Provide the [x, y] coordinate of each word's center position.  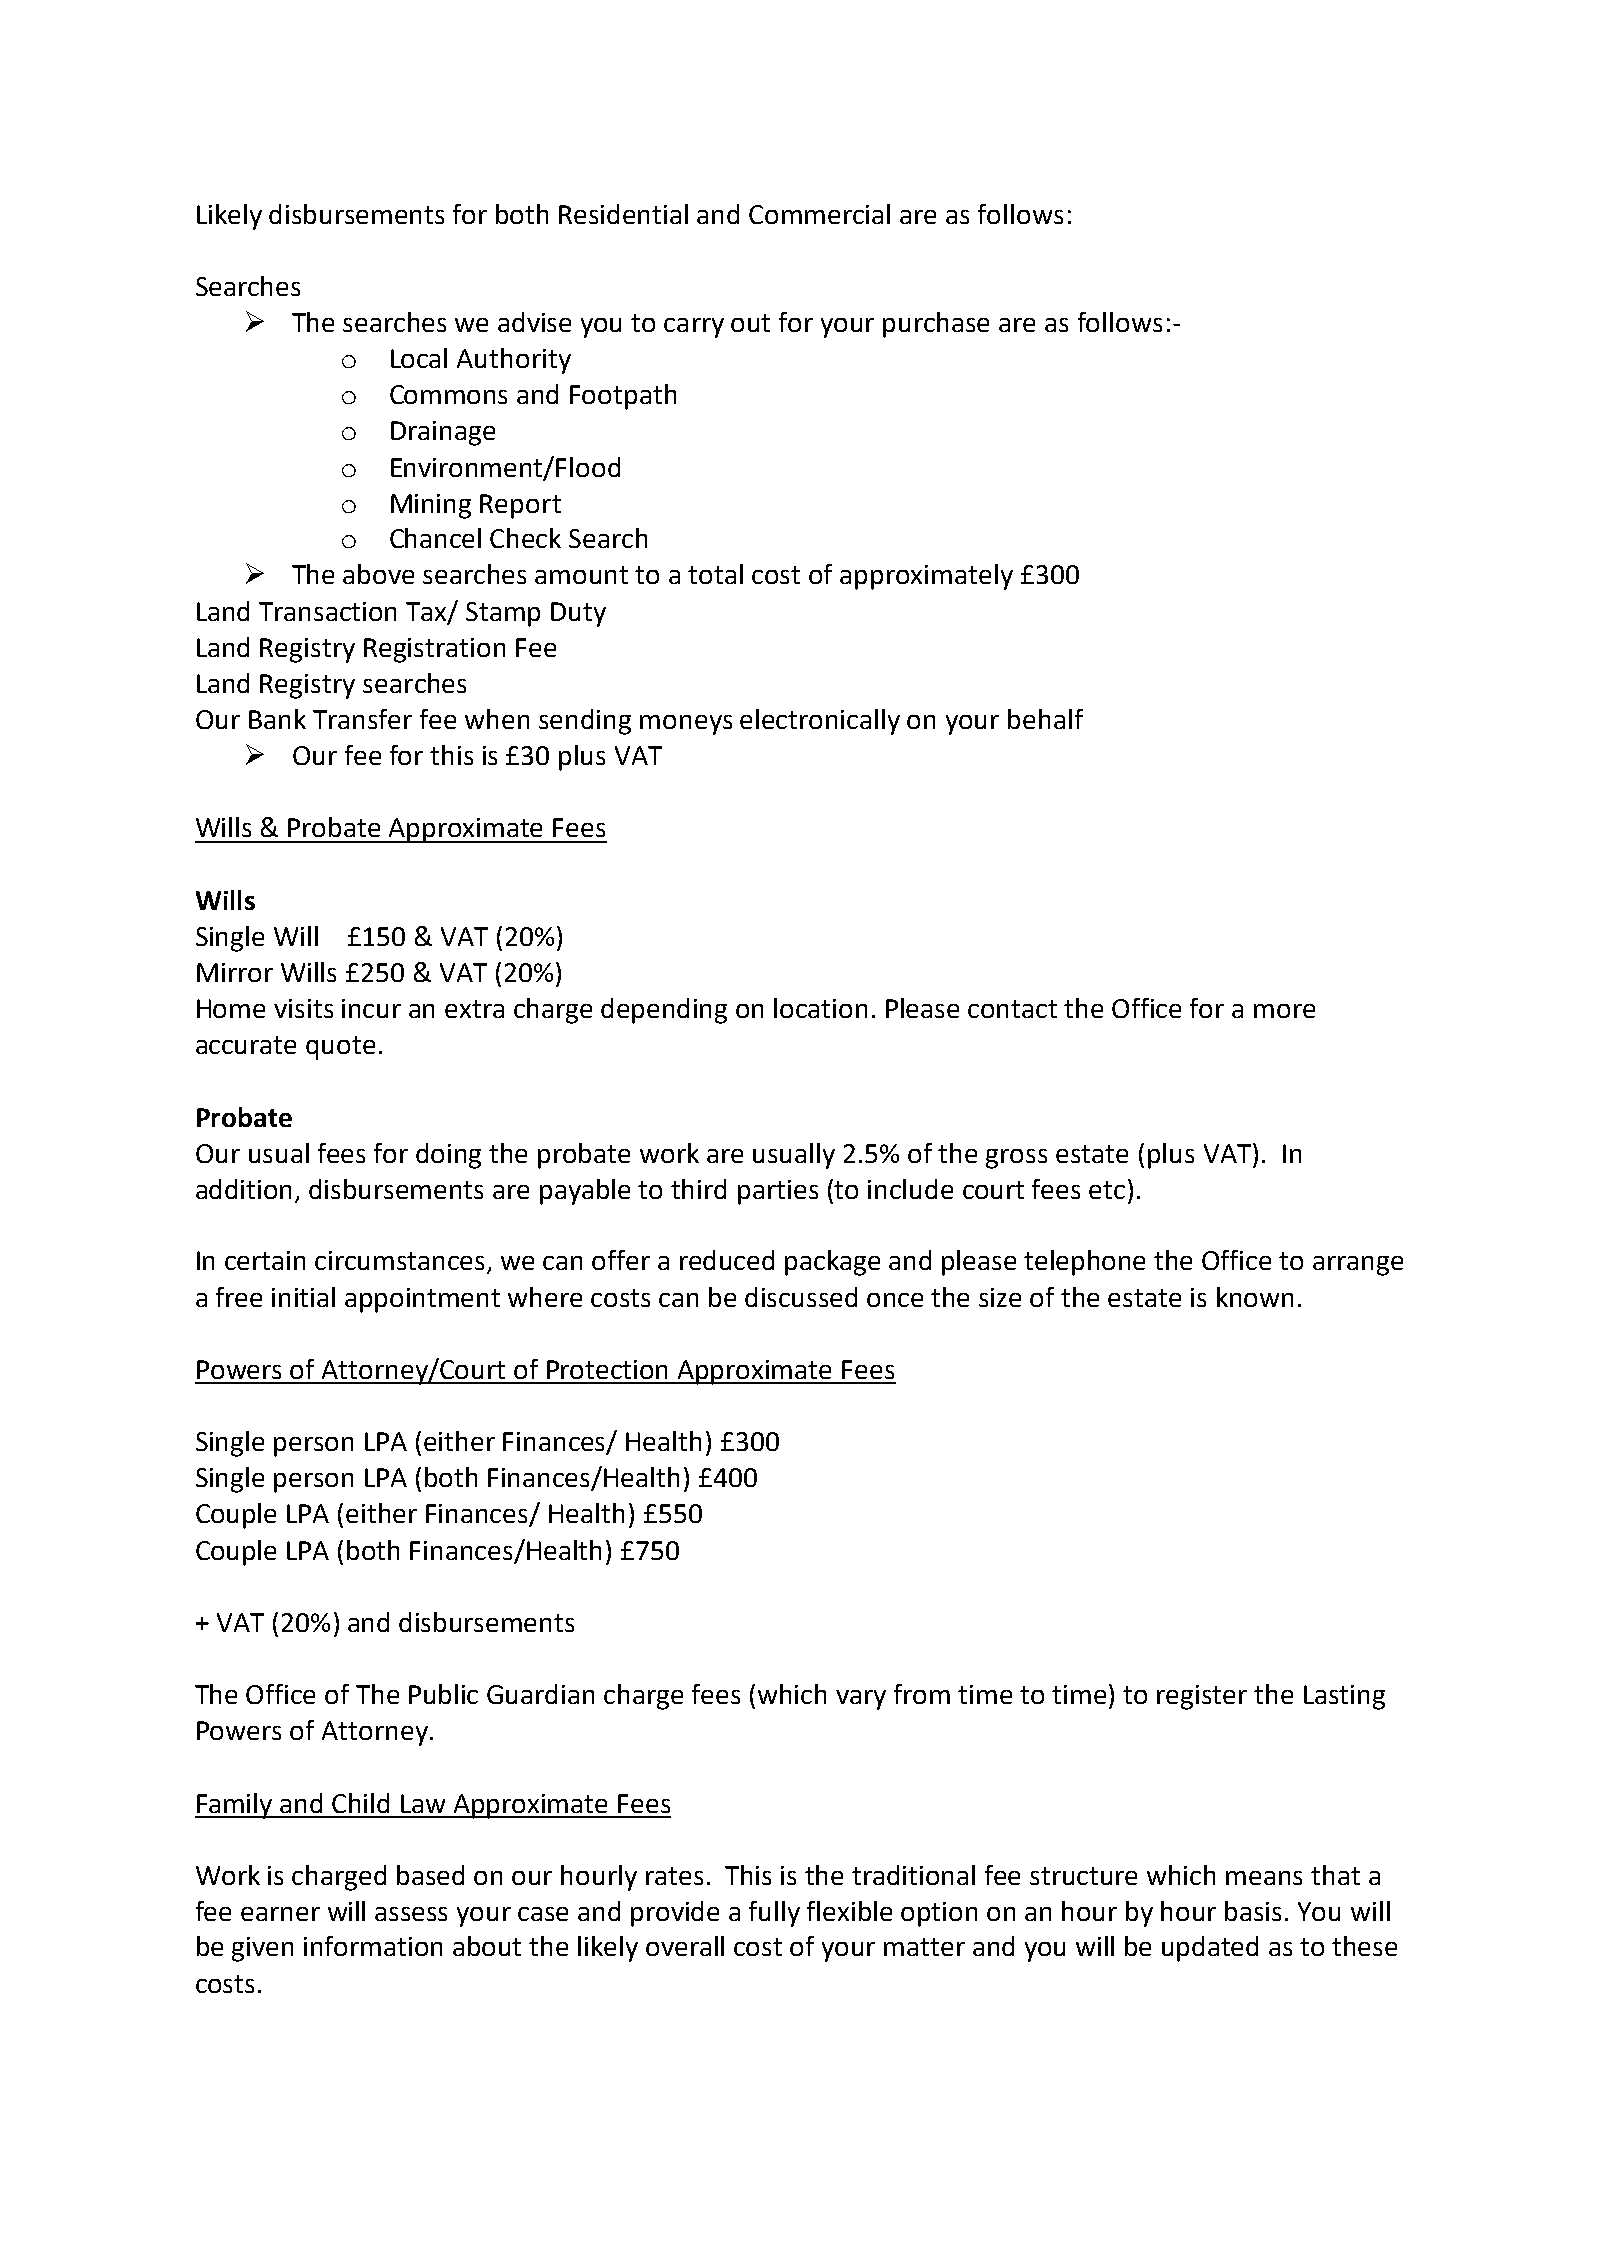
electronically [820, 722]
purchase [936, 325]
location [820, 1008]
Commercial [819, 214]
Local [419, 358]
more [1284, 1011]
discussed [801, 1297]
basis [1253, 1911]
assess [411, 1914]
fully [774, 1914]
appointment [422, 1300]
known [1255, 1297]
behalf [1045, 719]
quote [340, 1048]
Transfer [362, 719]
